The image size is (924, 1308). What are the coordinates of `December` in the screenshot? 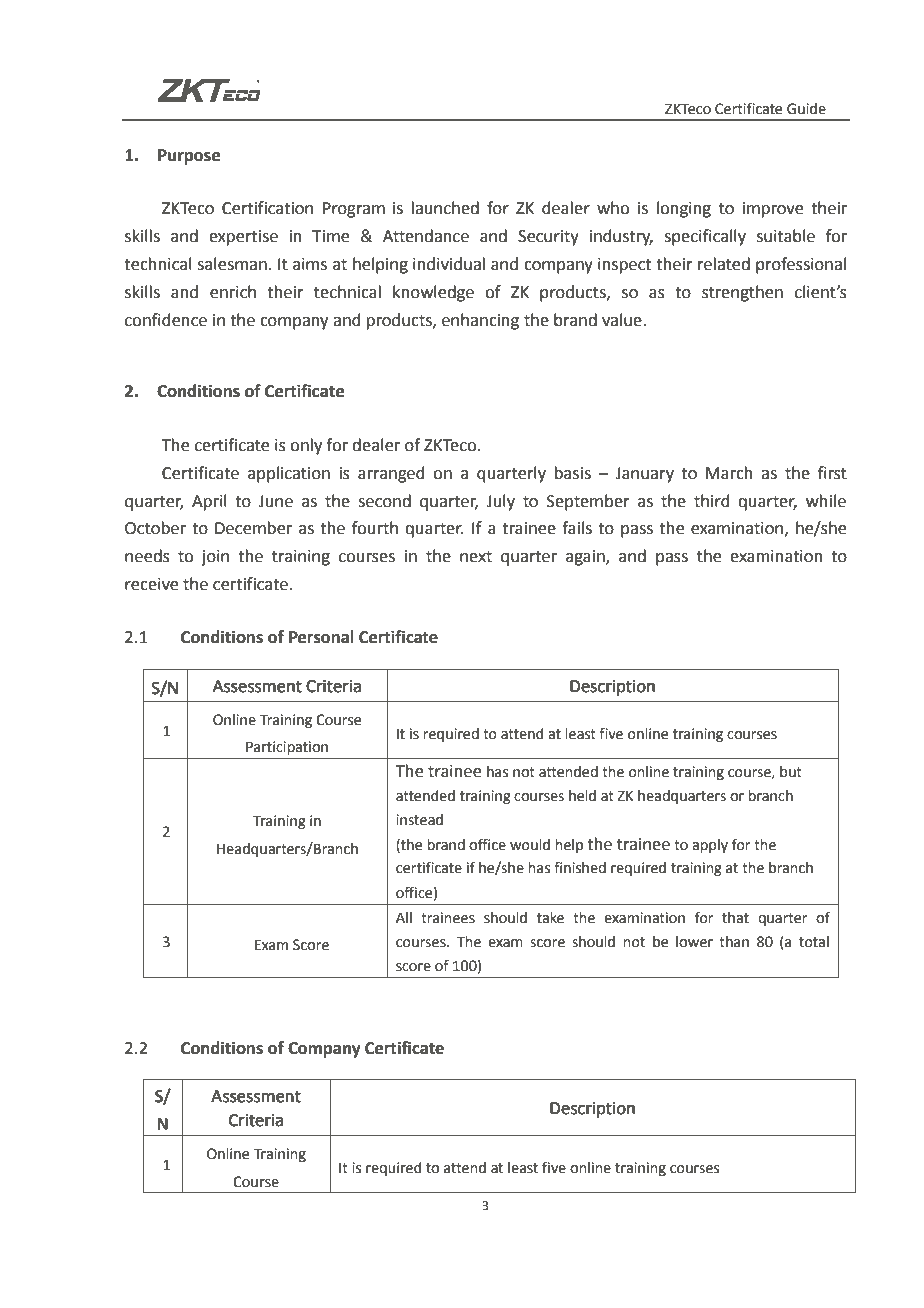 It's located at (253, 528).
